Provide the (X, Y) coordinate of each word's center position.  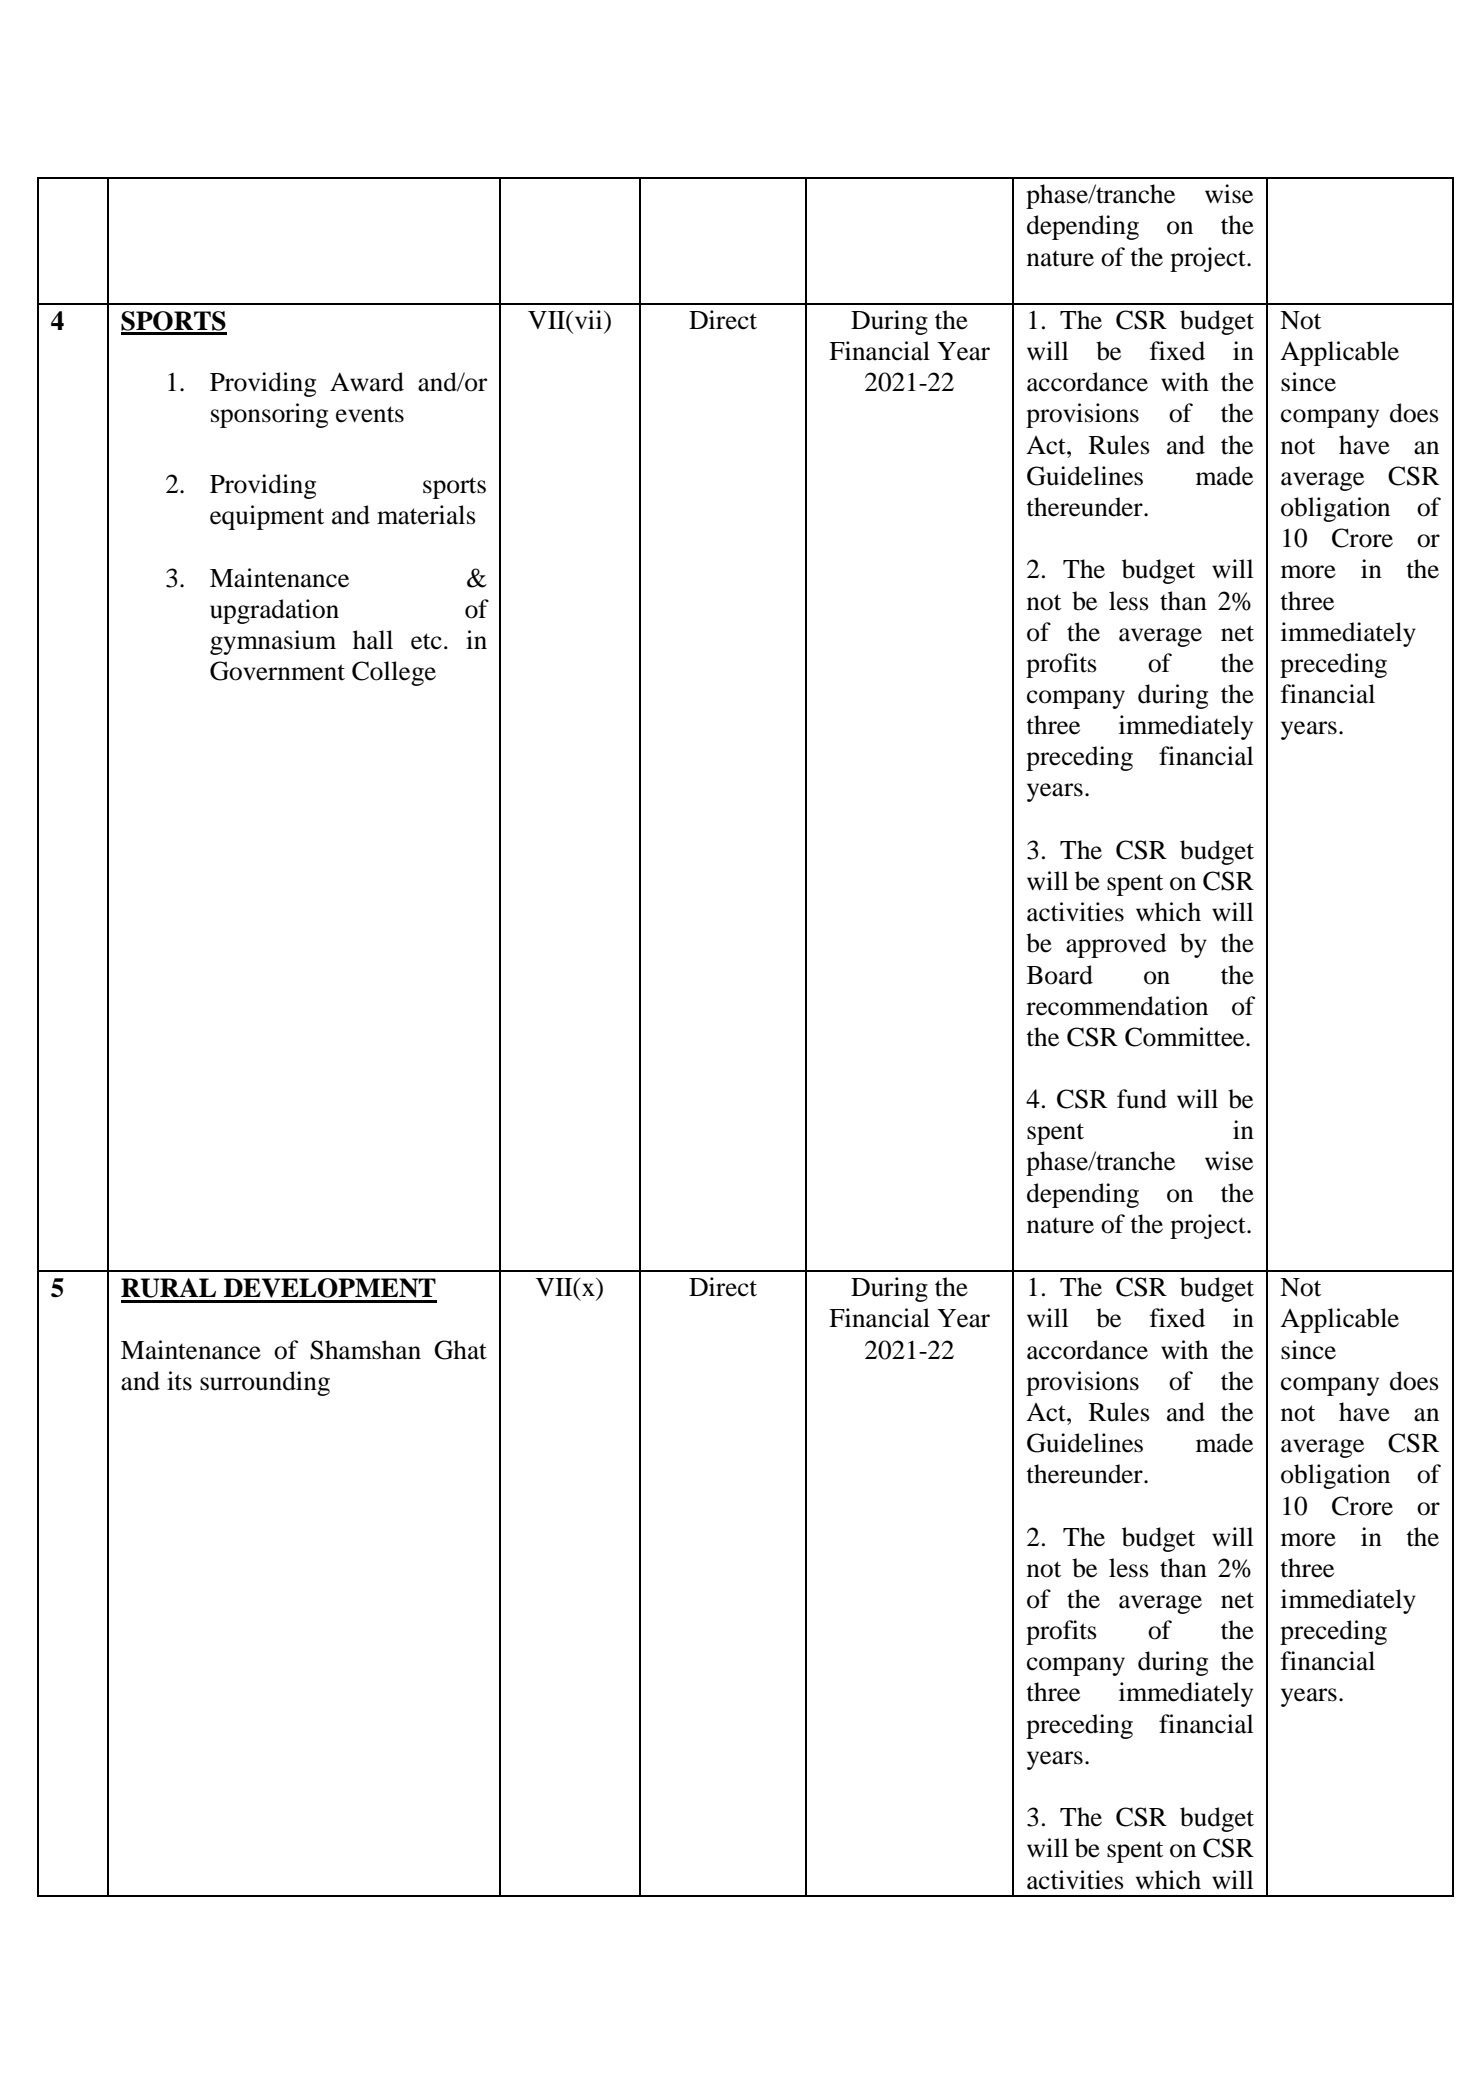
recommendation (1117, 1006)
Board (1060, 975)
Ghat (460, 1350)
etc (426, 641)
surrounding (265, 1383)
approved (1116, 945)
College (394, 673)
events (370, 414)
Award (367, 382)
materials (426, 515)
